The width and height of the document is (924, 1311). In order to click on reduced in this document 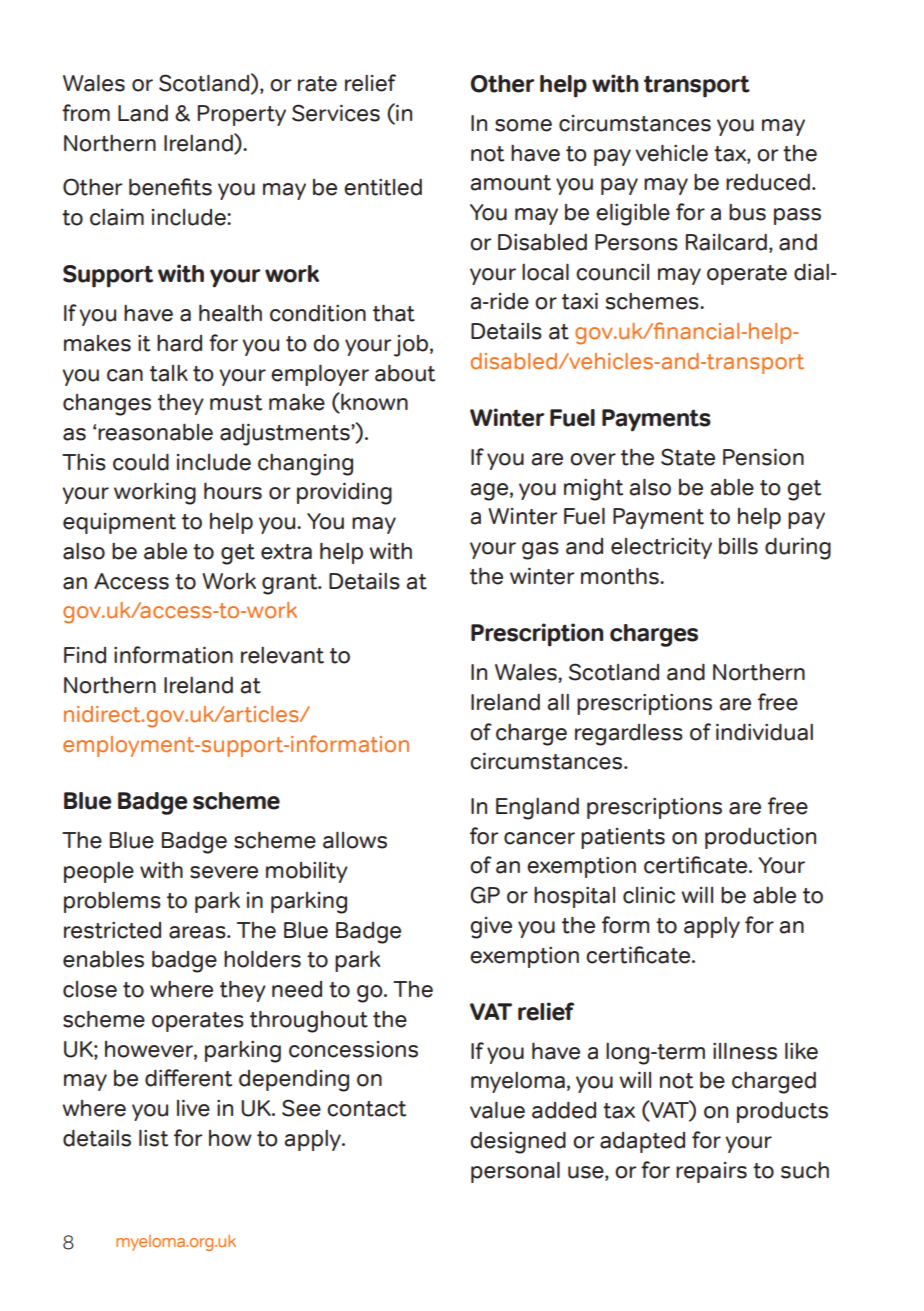, I will do `click(768, 182)`.
